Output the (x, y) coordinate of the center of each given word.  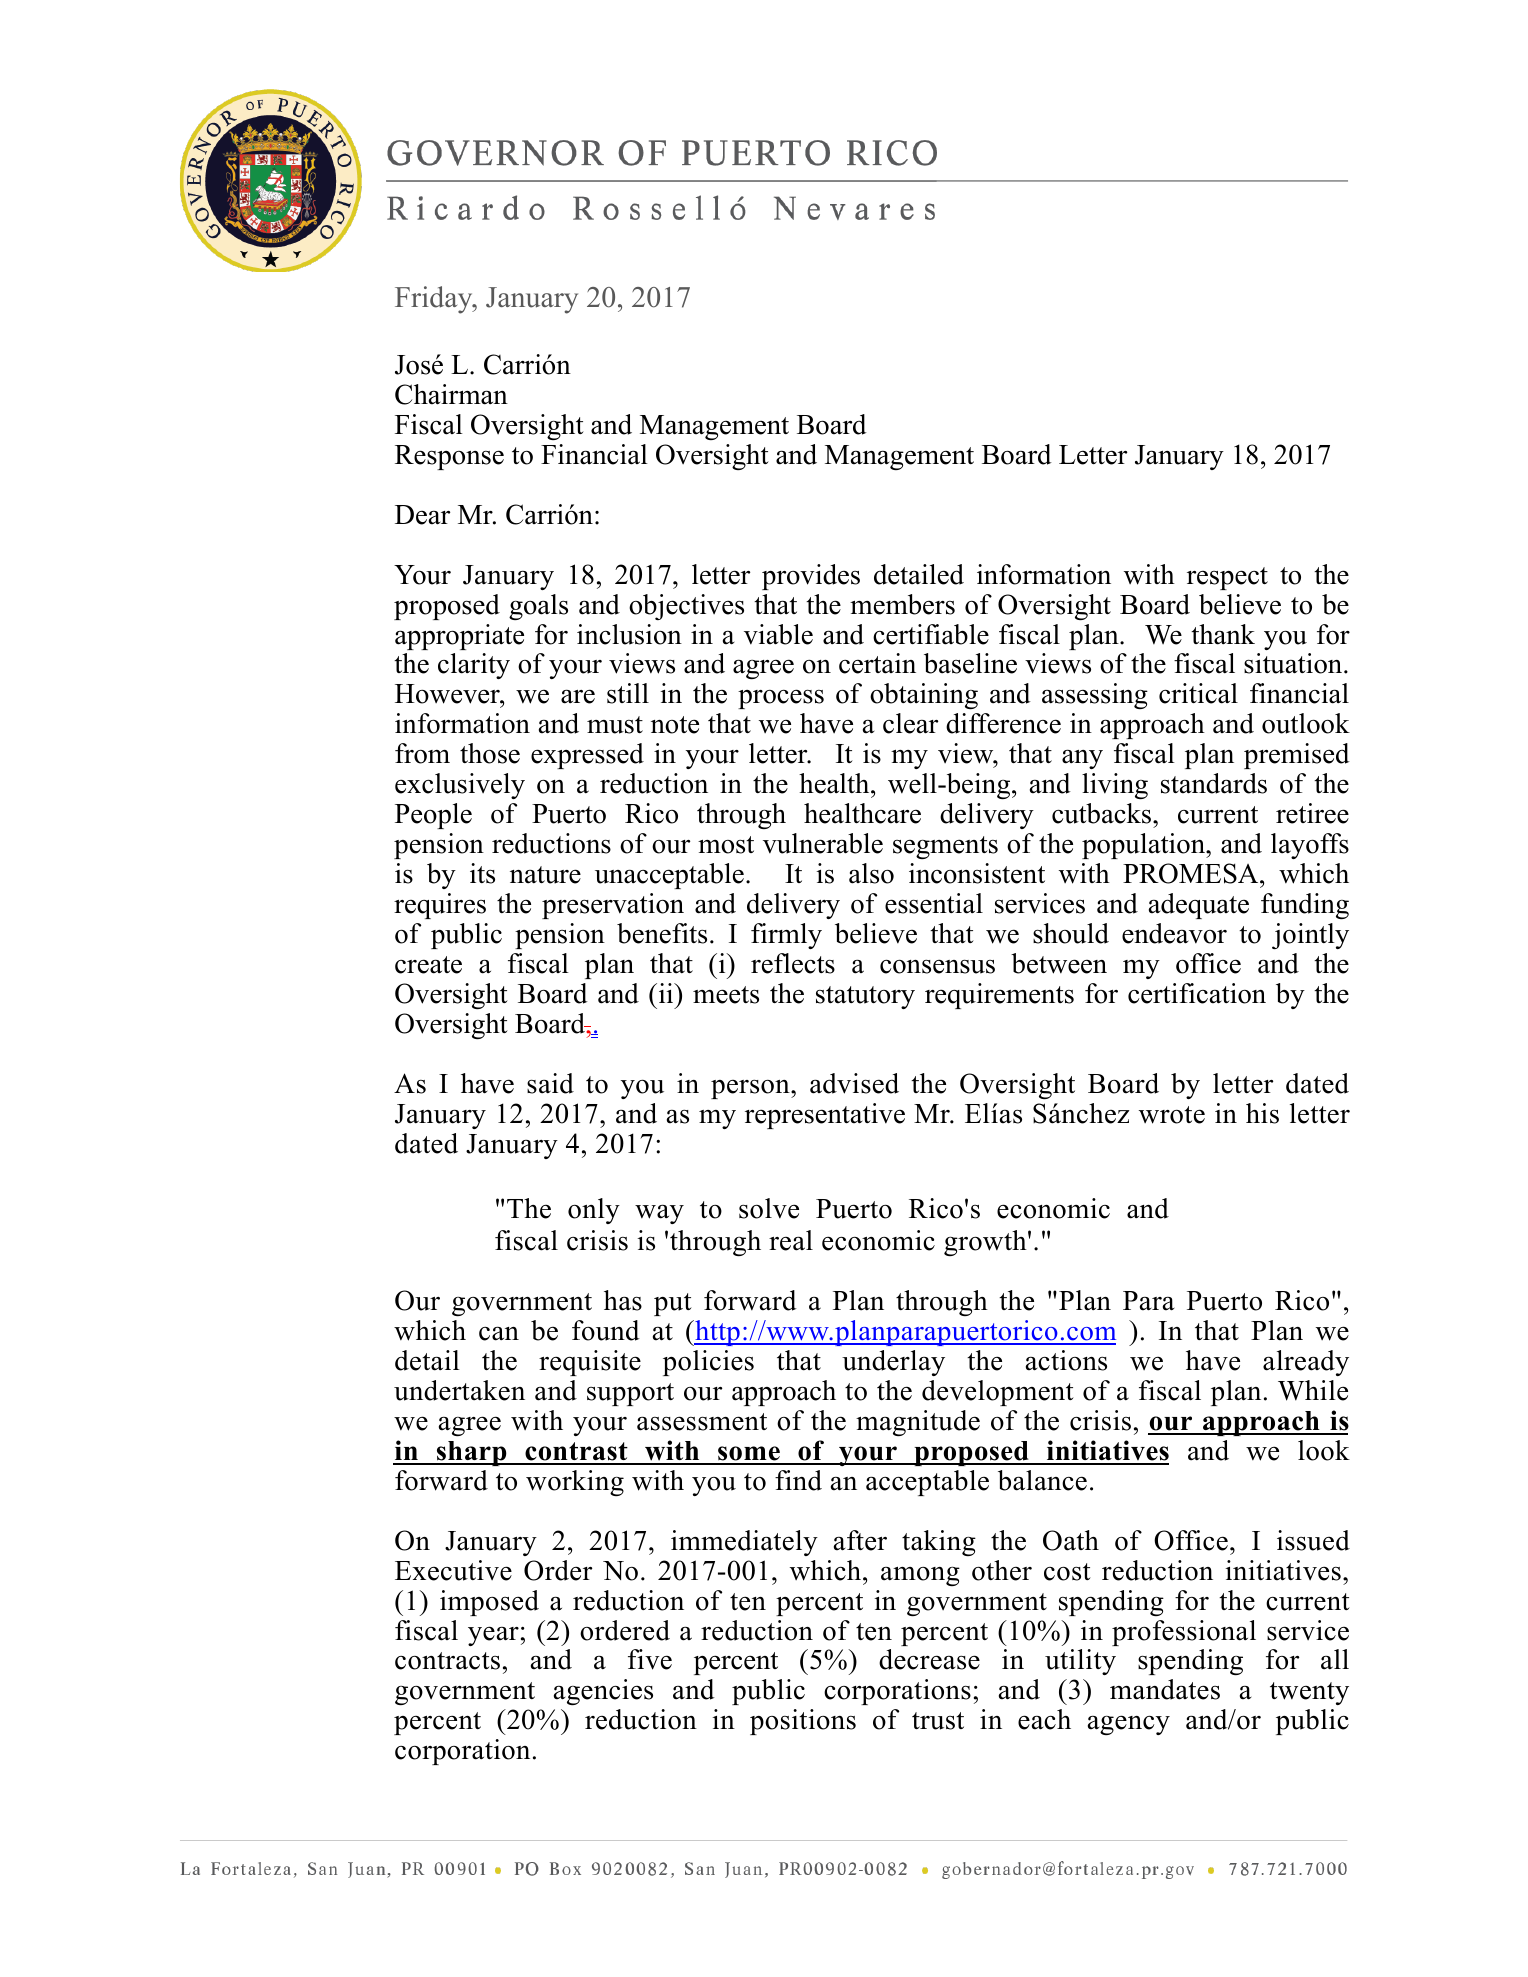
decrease (929, 1659)
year (493, 1636)
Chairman (451, 394)
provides (811, 577)
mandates (1165, 1689)
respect (1227, 578)
